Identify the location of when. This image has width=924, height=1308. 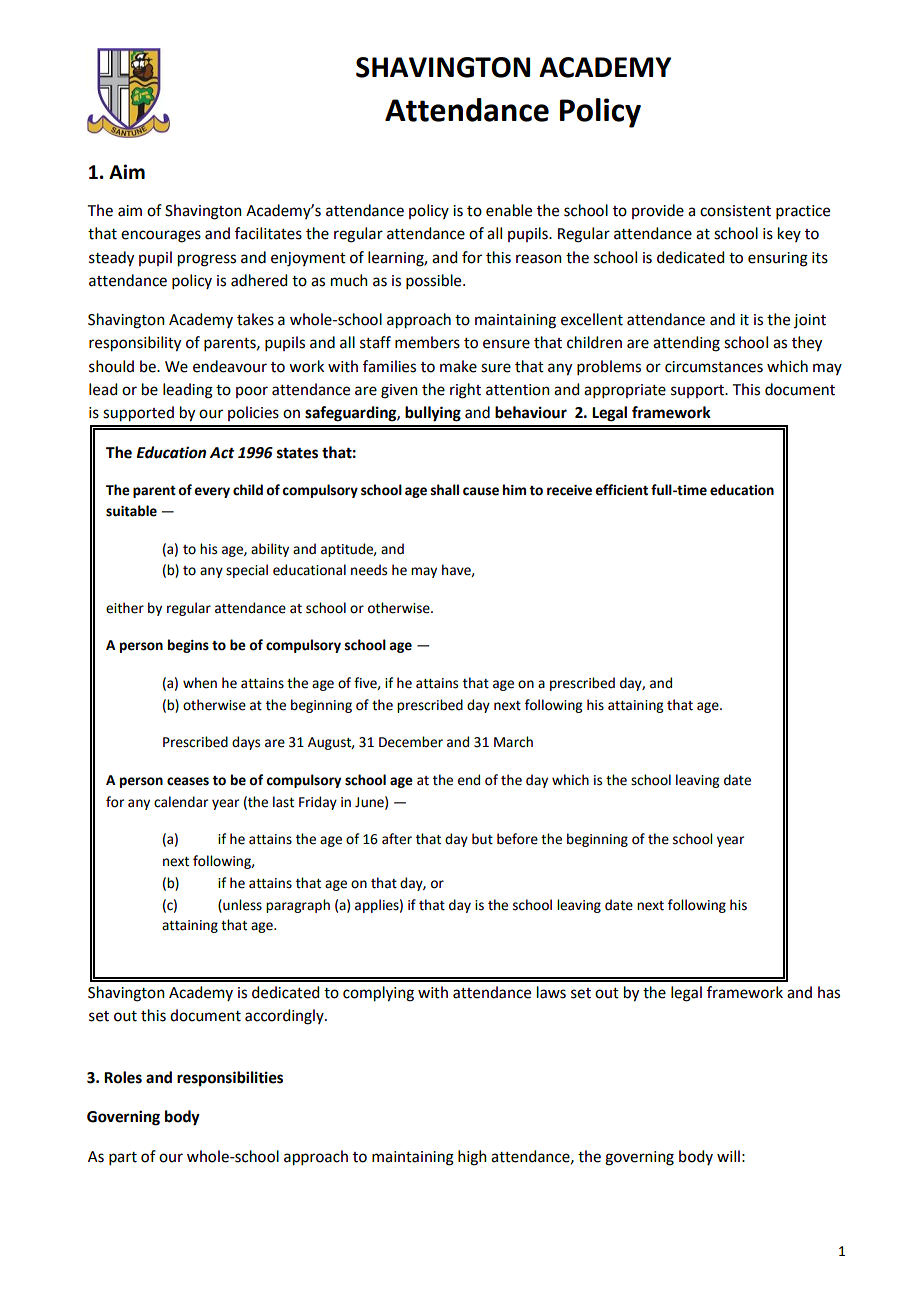
(200, 683).
